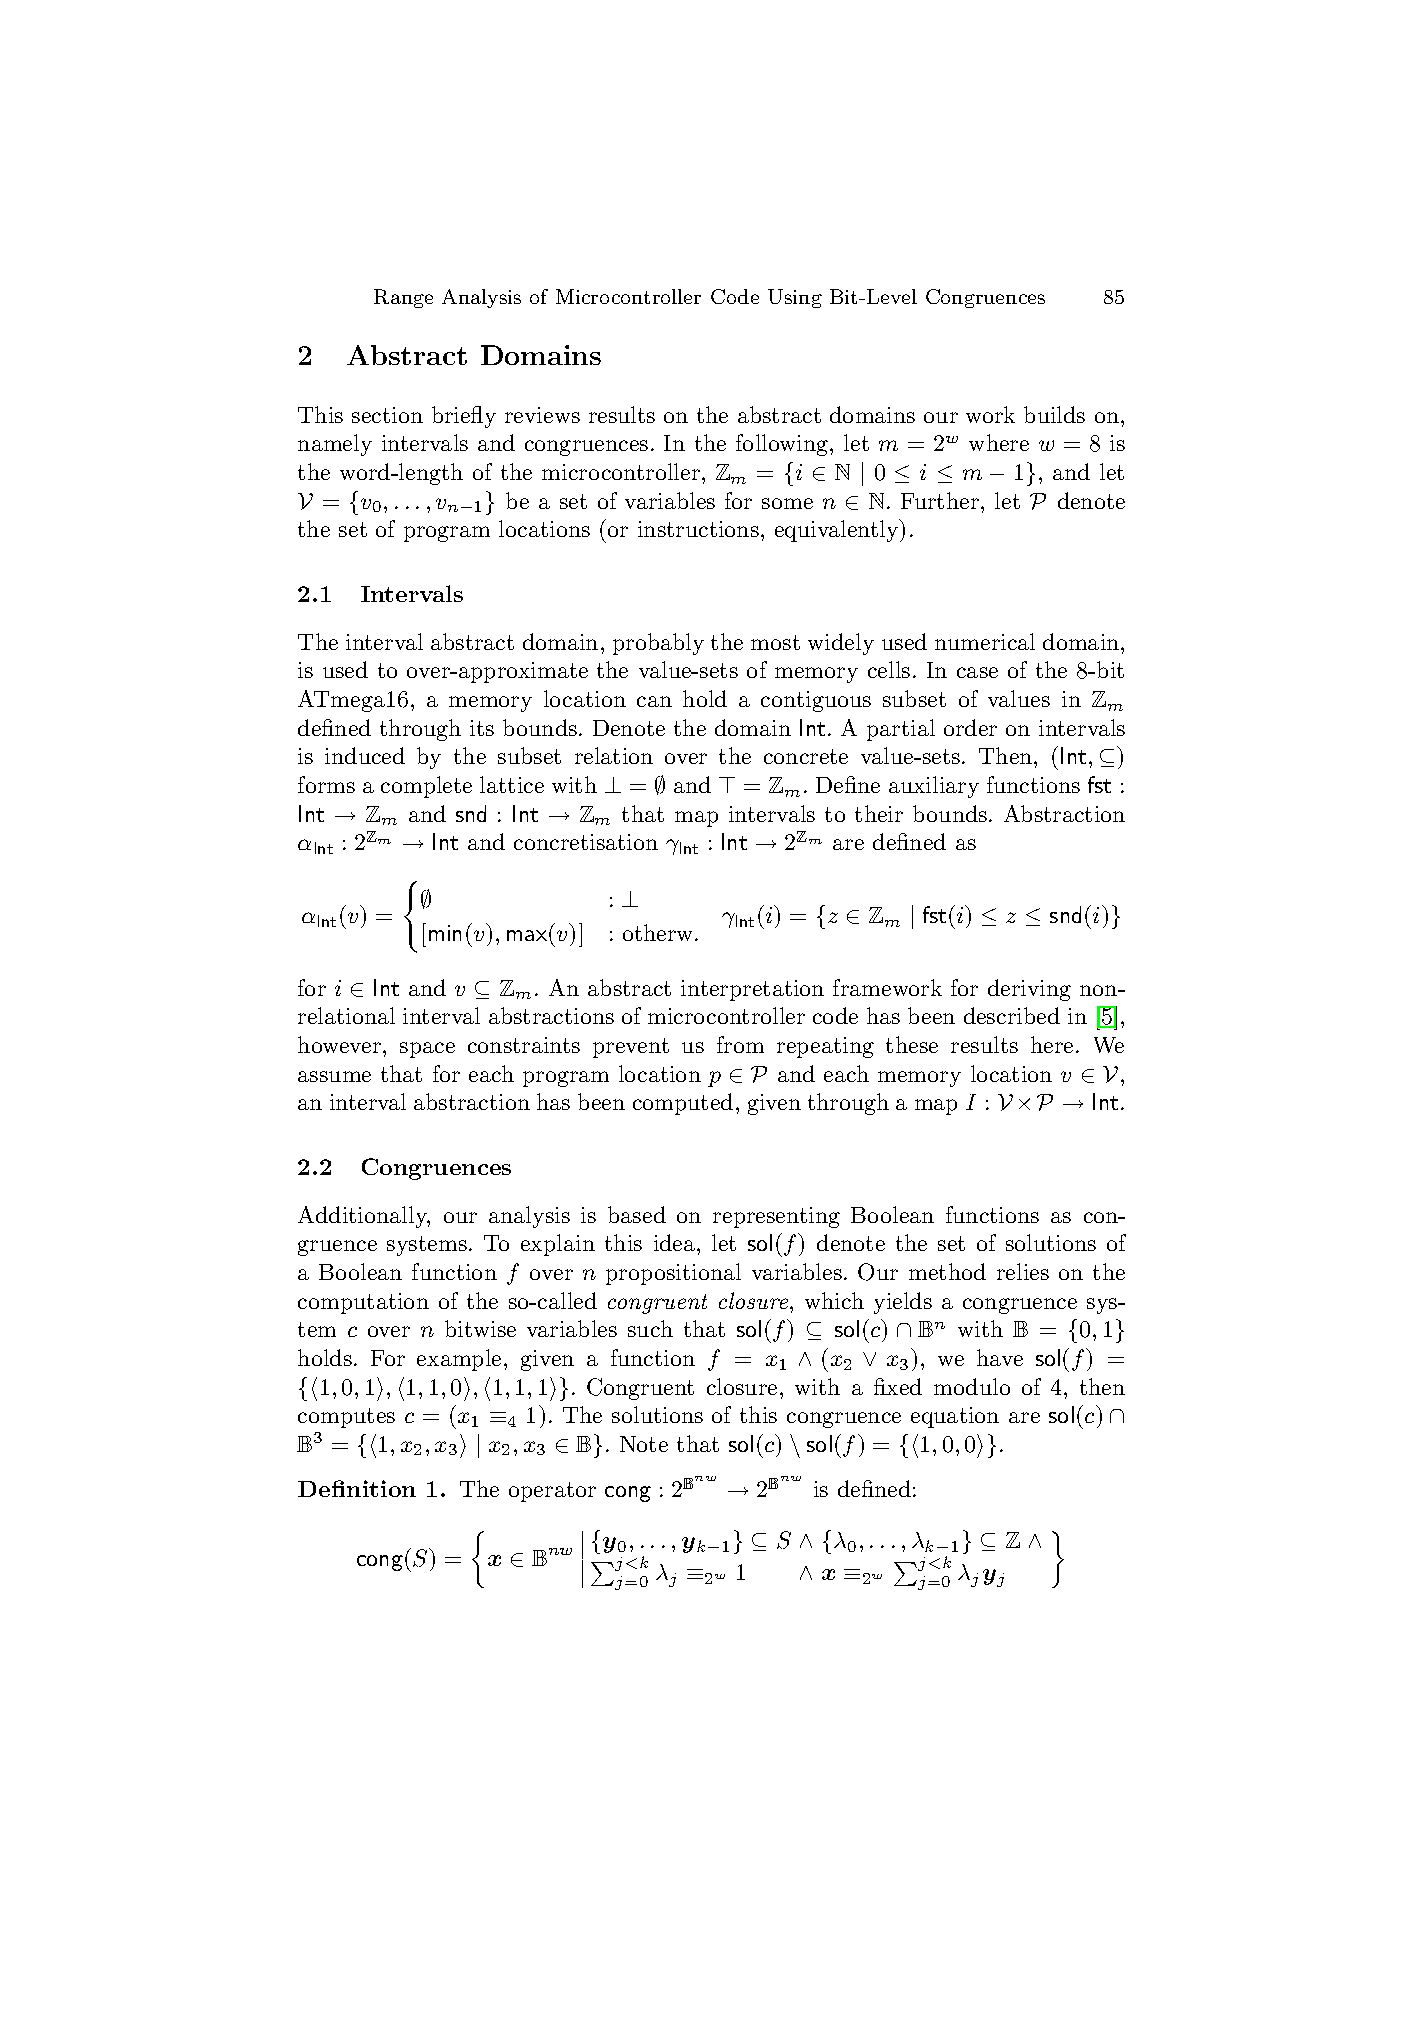 This screenshot has width=1425, height=2017. I want to click on builds, so click(1054, 414).
